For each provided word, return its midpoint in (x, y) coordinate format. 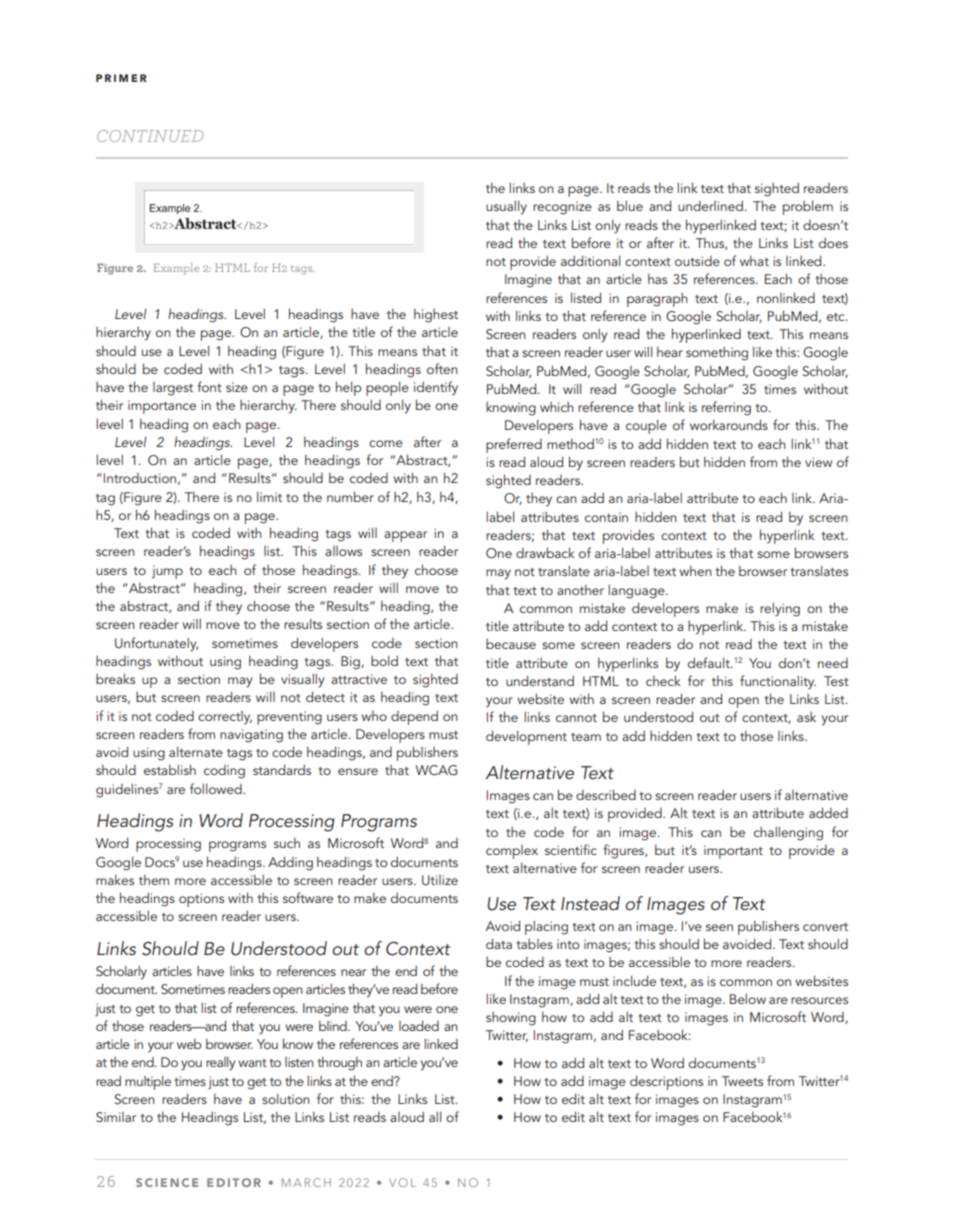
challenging (788, 833)
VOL (402, 1182)
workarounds (729, 424)
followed (217, 788)
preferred (514, 445)
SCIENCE (167, 1182)
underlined (710, 205)
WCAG (436, 770)
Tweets (742, 1081)
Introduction (140, 478)
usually (506, 207)
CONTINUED (150, 136)
